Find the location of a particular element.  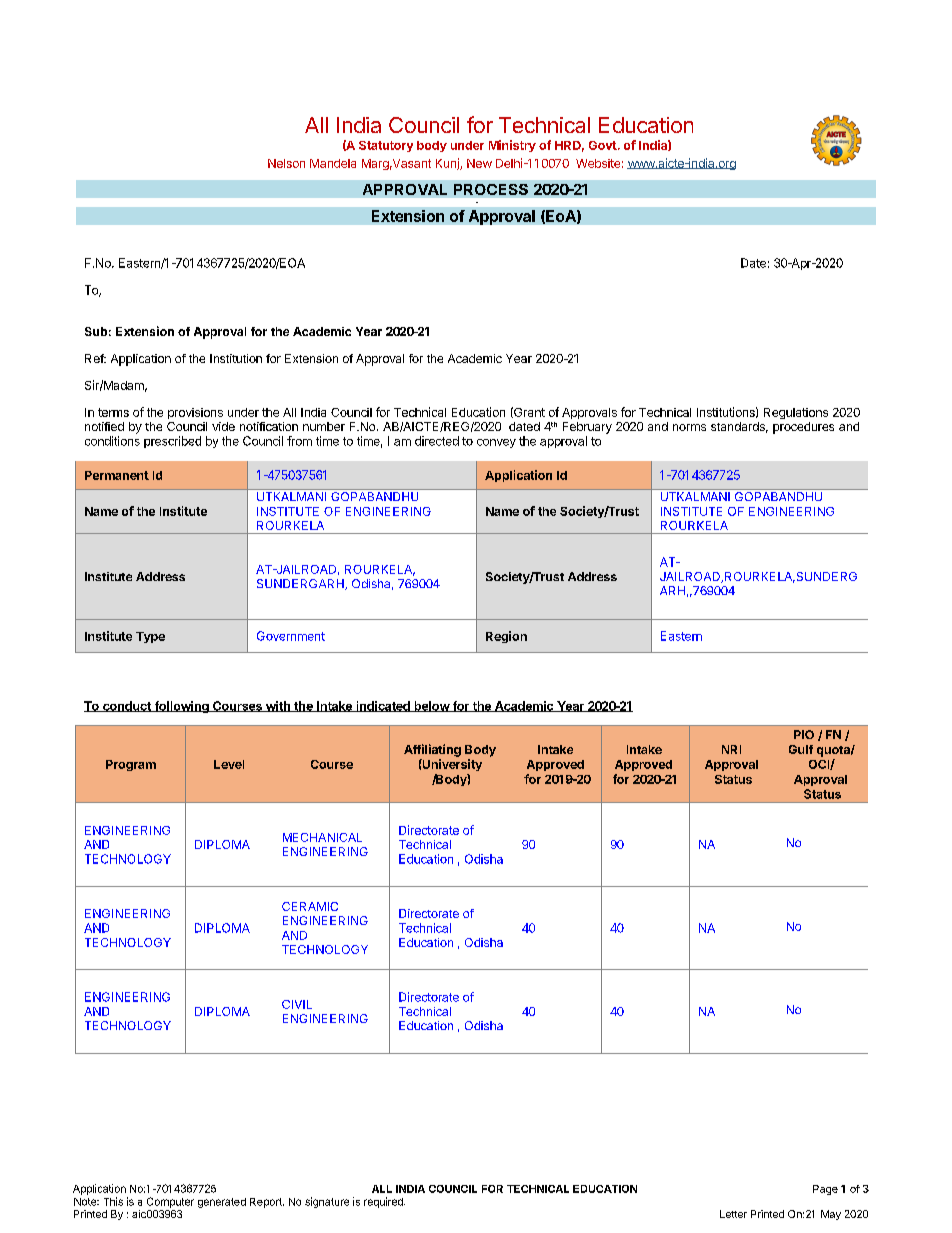

Computer is located at coordinates (170, 1202).
